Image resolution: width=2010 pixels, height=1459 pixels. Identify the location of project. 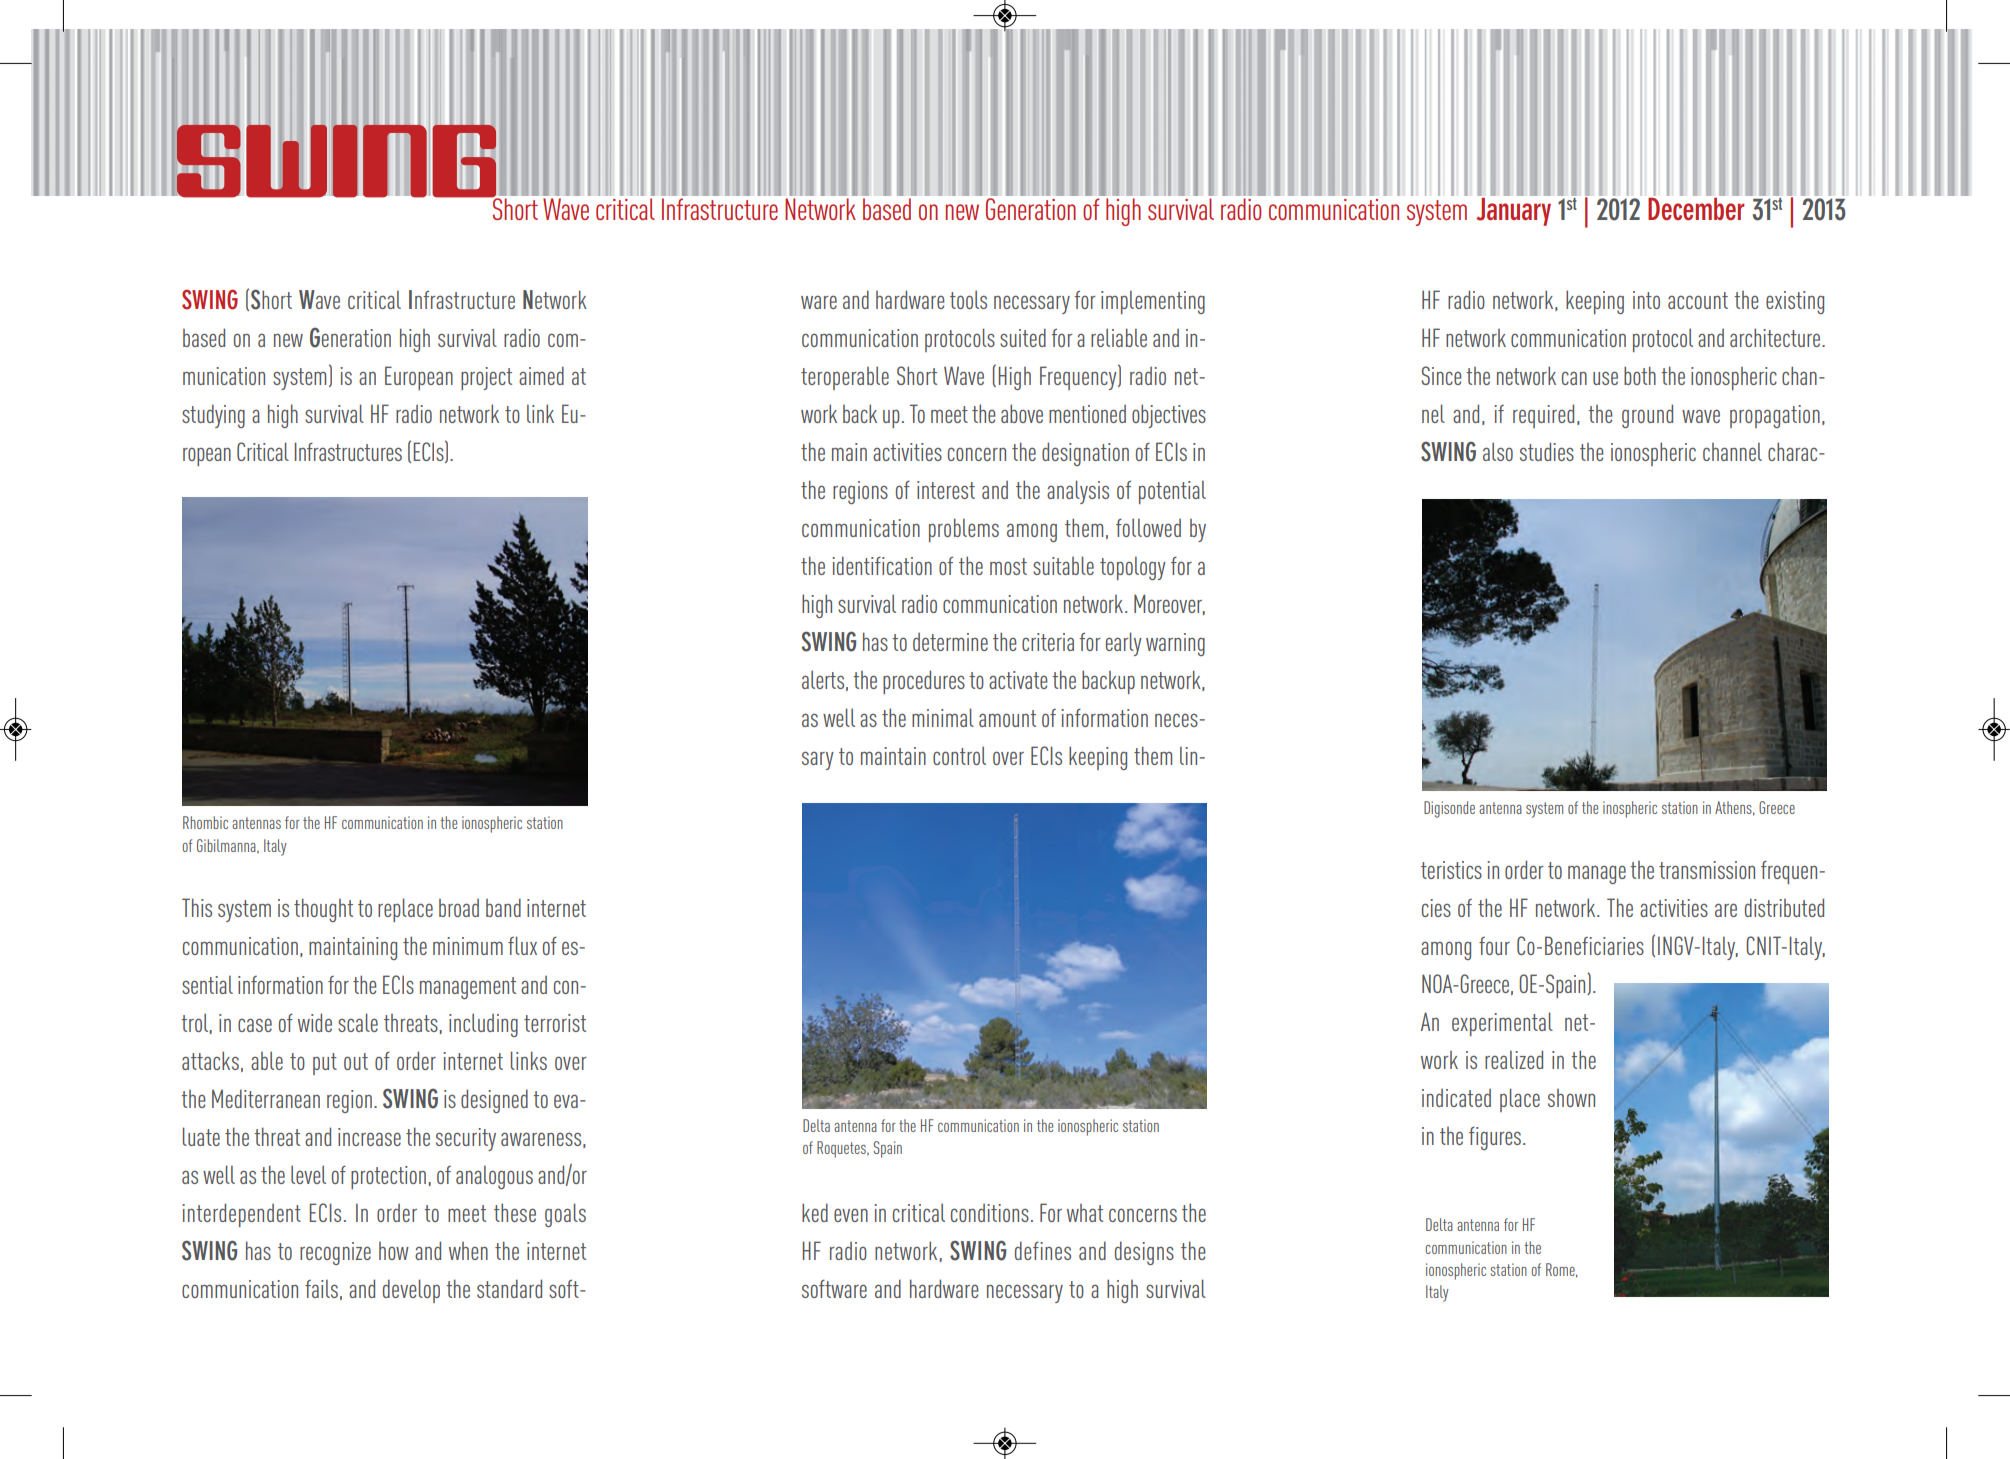
(486, 378).
